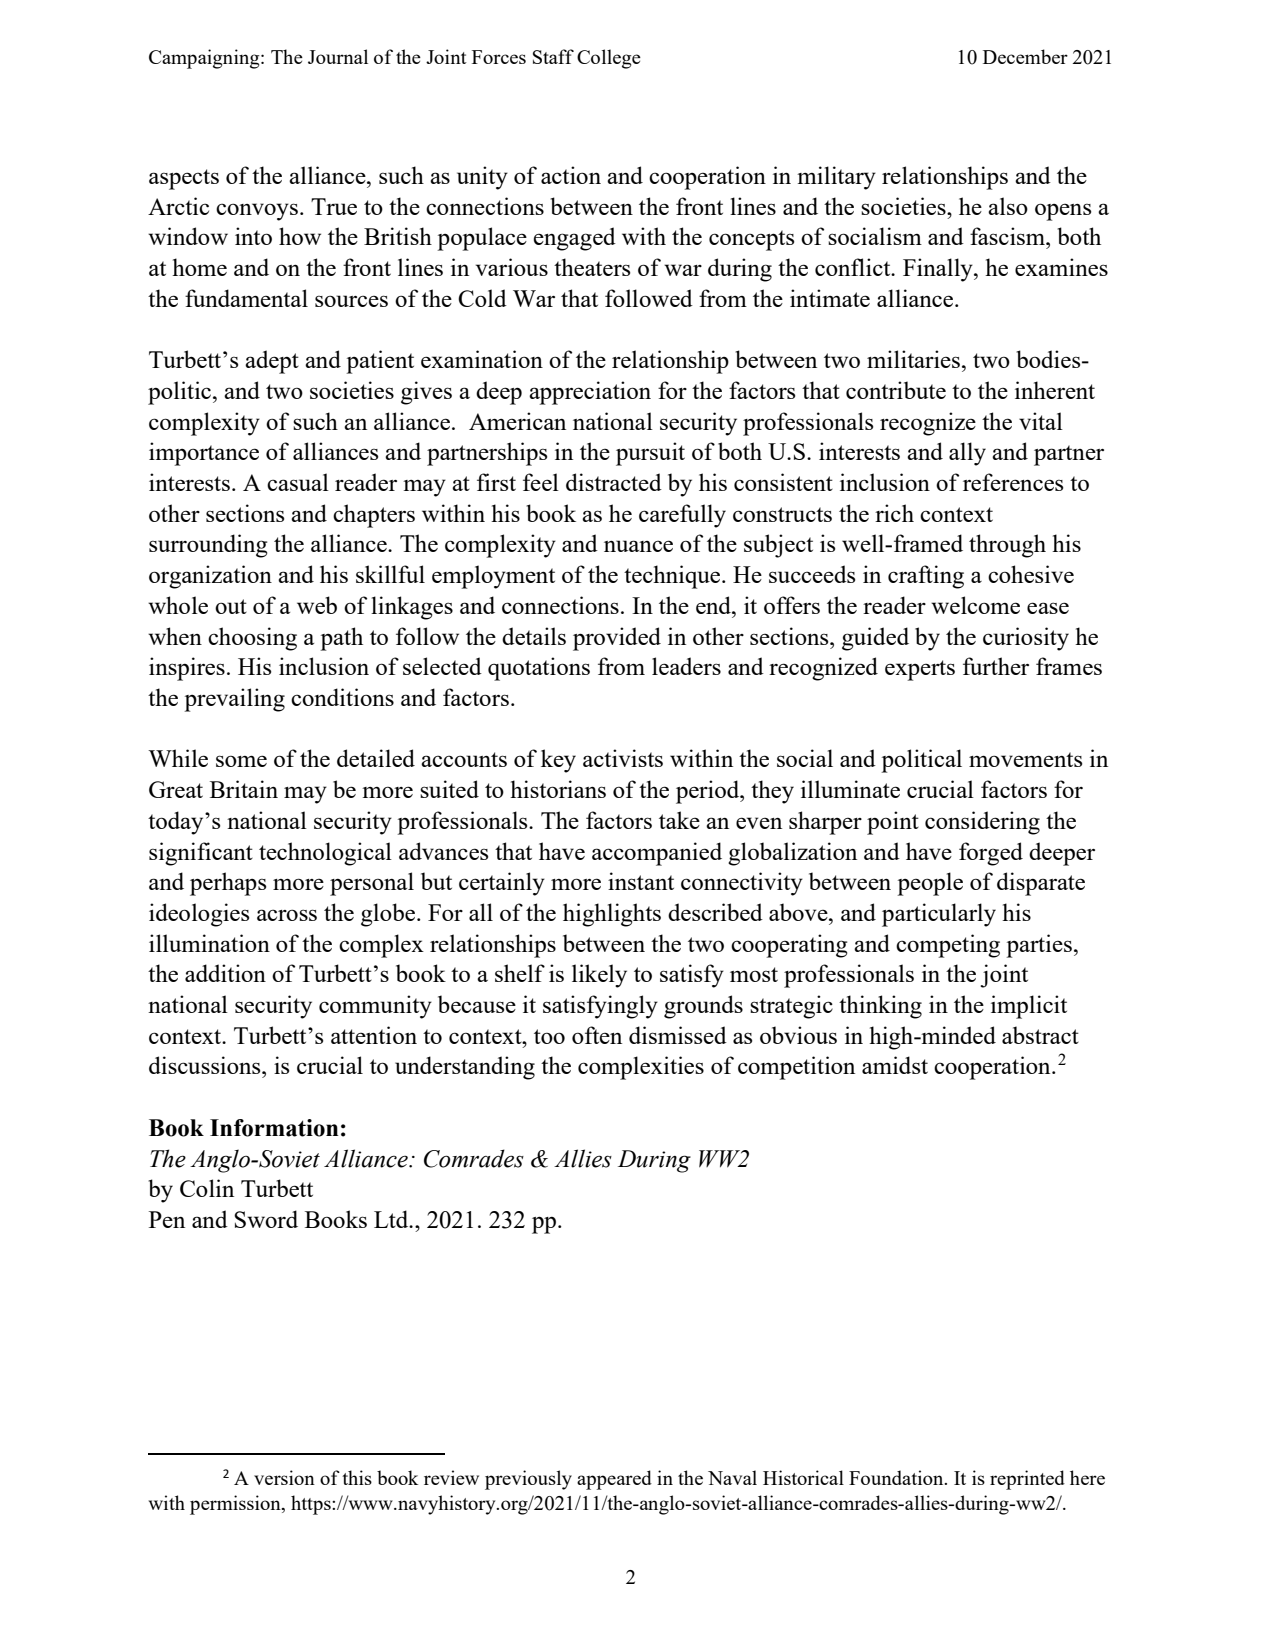 The image size is (1262, 1633). Describe the element at coordinates (244, 789) in the screenshot. I see `Britain` at that location.
